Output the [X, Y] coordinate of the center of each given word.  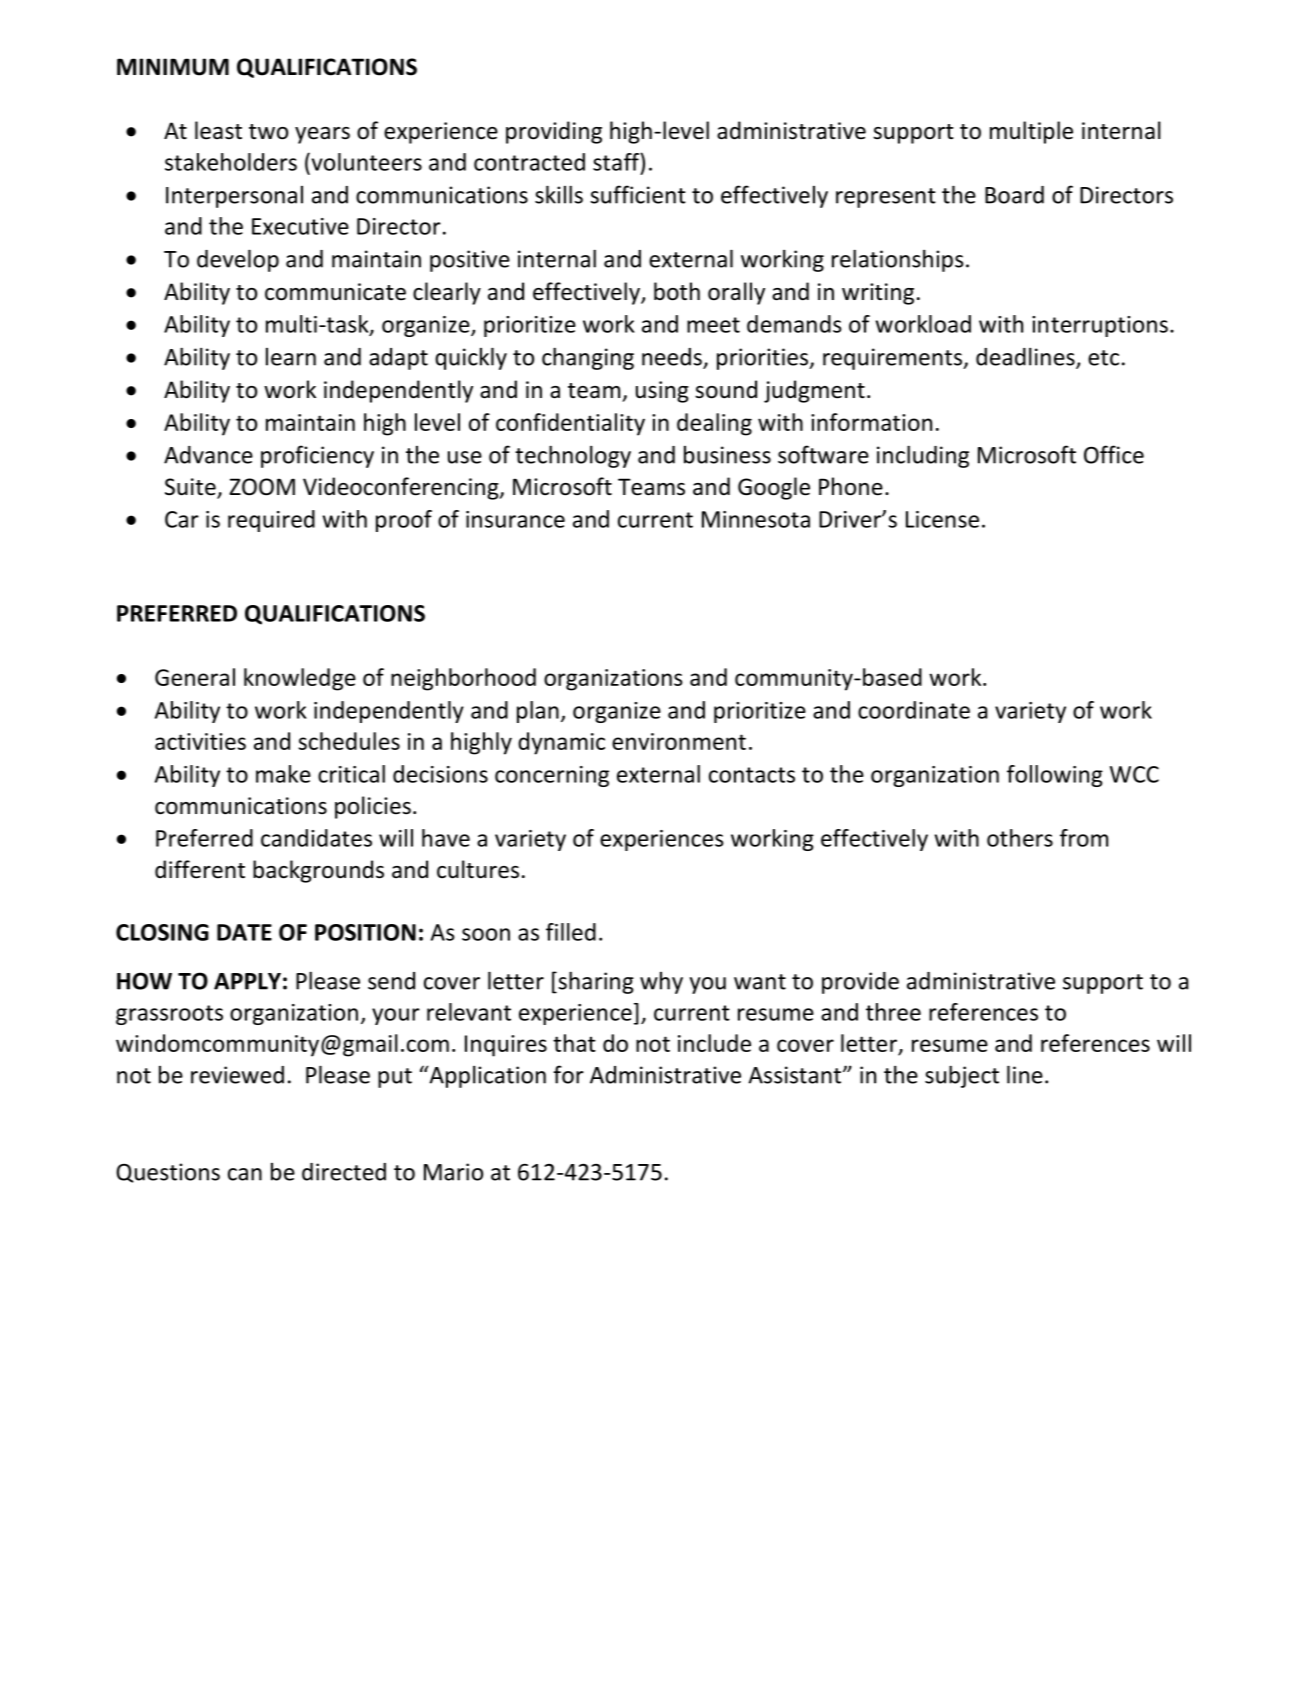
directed [344, 1172]
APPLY [247, 981]
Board [1014, 195]
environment [679, 741]
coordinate [914, 710]
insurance [515, 519]
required [271, 521]
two [268, 132]
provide [860, 983]
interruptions [1100, 326]
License [942, 519]
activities [200, 741]
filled [571, 932]
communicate [335, 292]
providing [554, 132]
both [677, 291]
